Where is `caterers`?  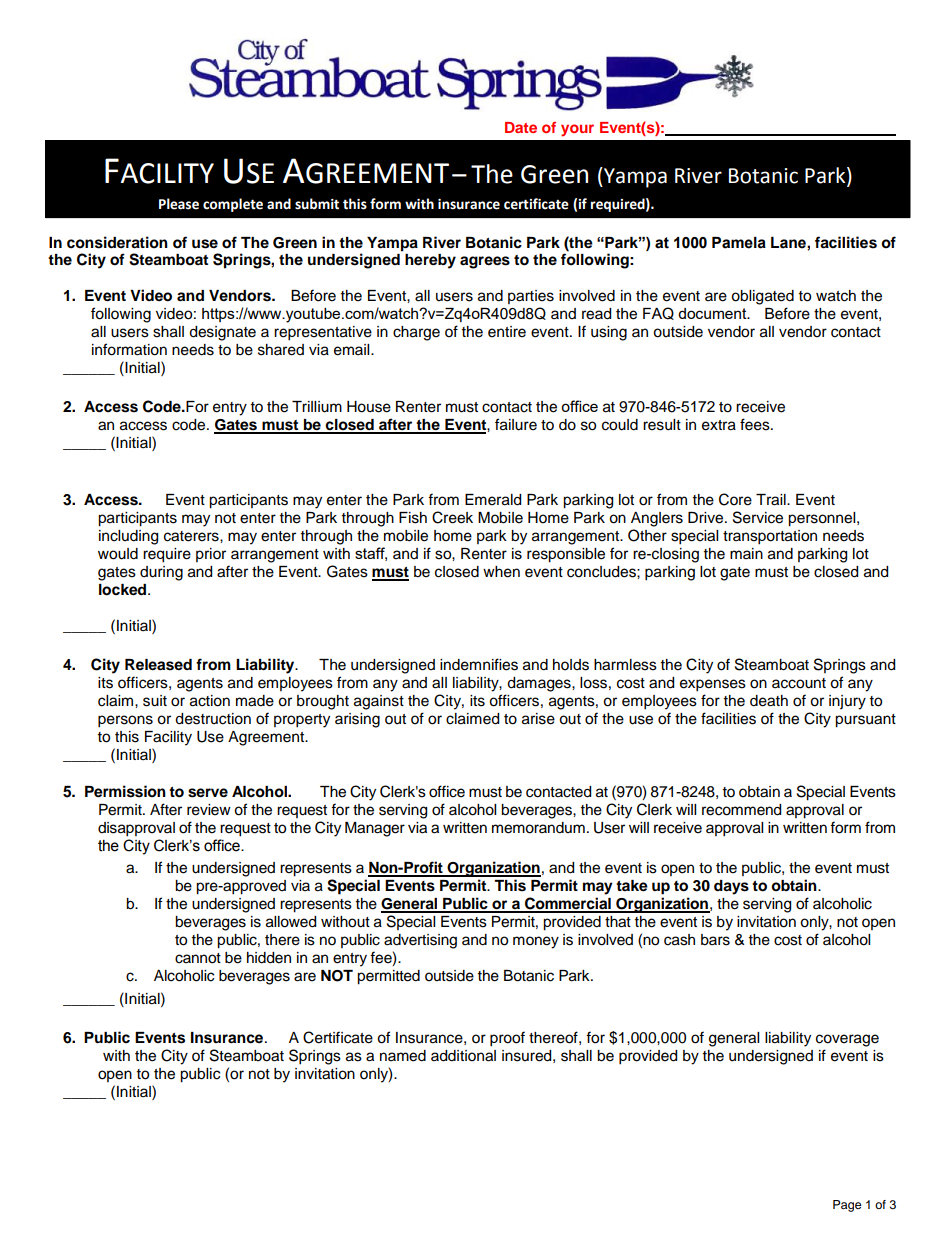
caterers is located at coordinates (192, 537).
